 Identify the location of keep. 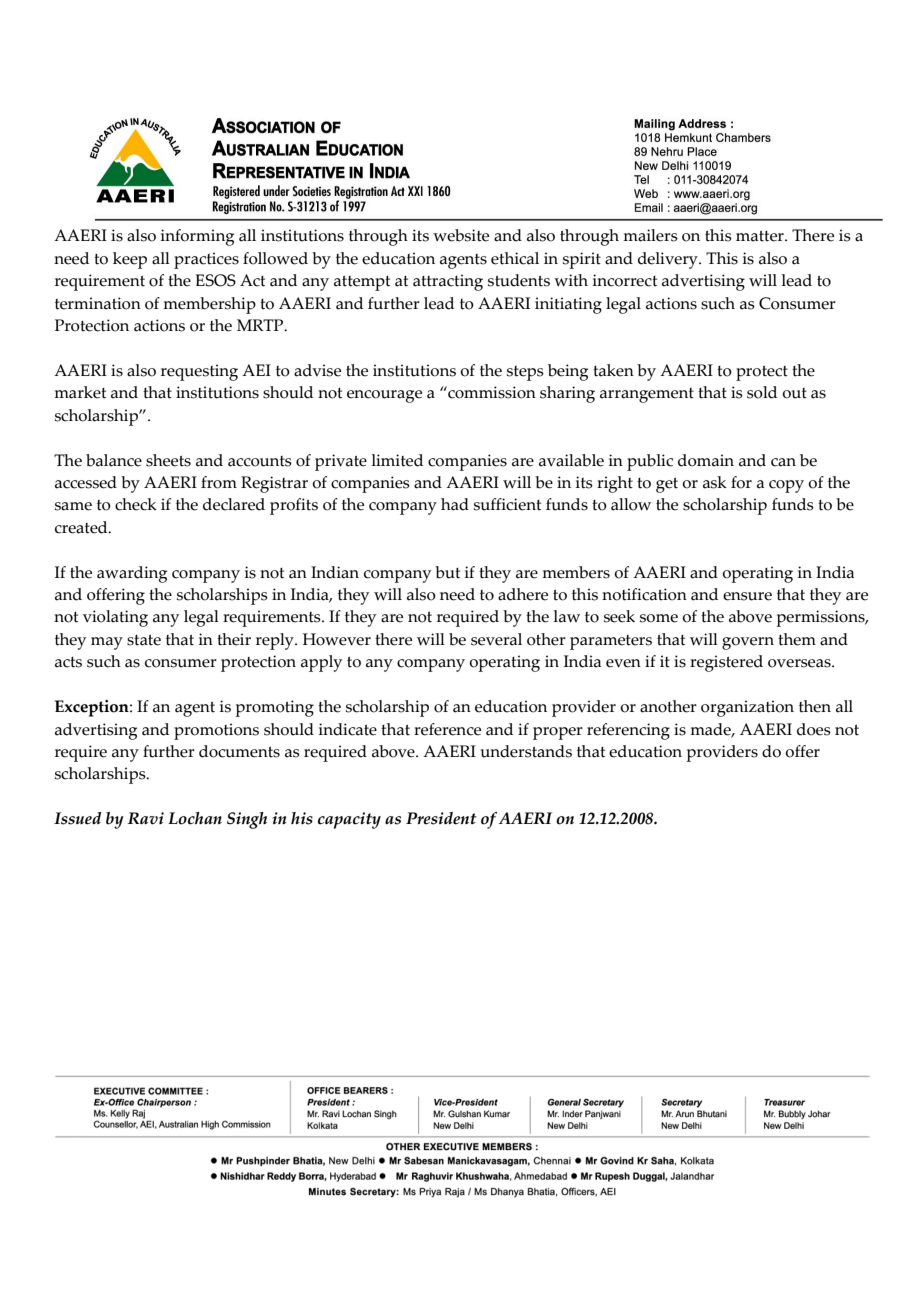
(130, 260).
